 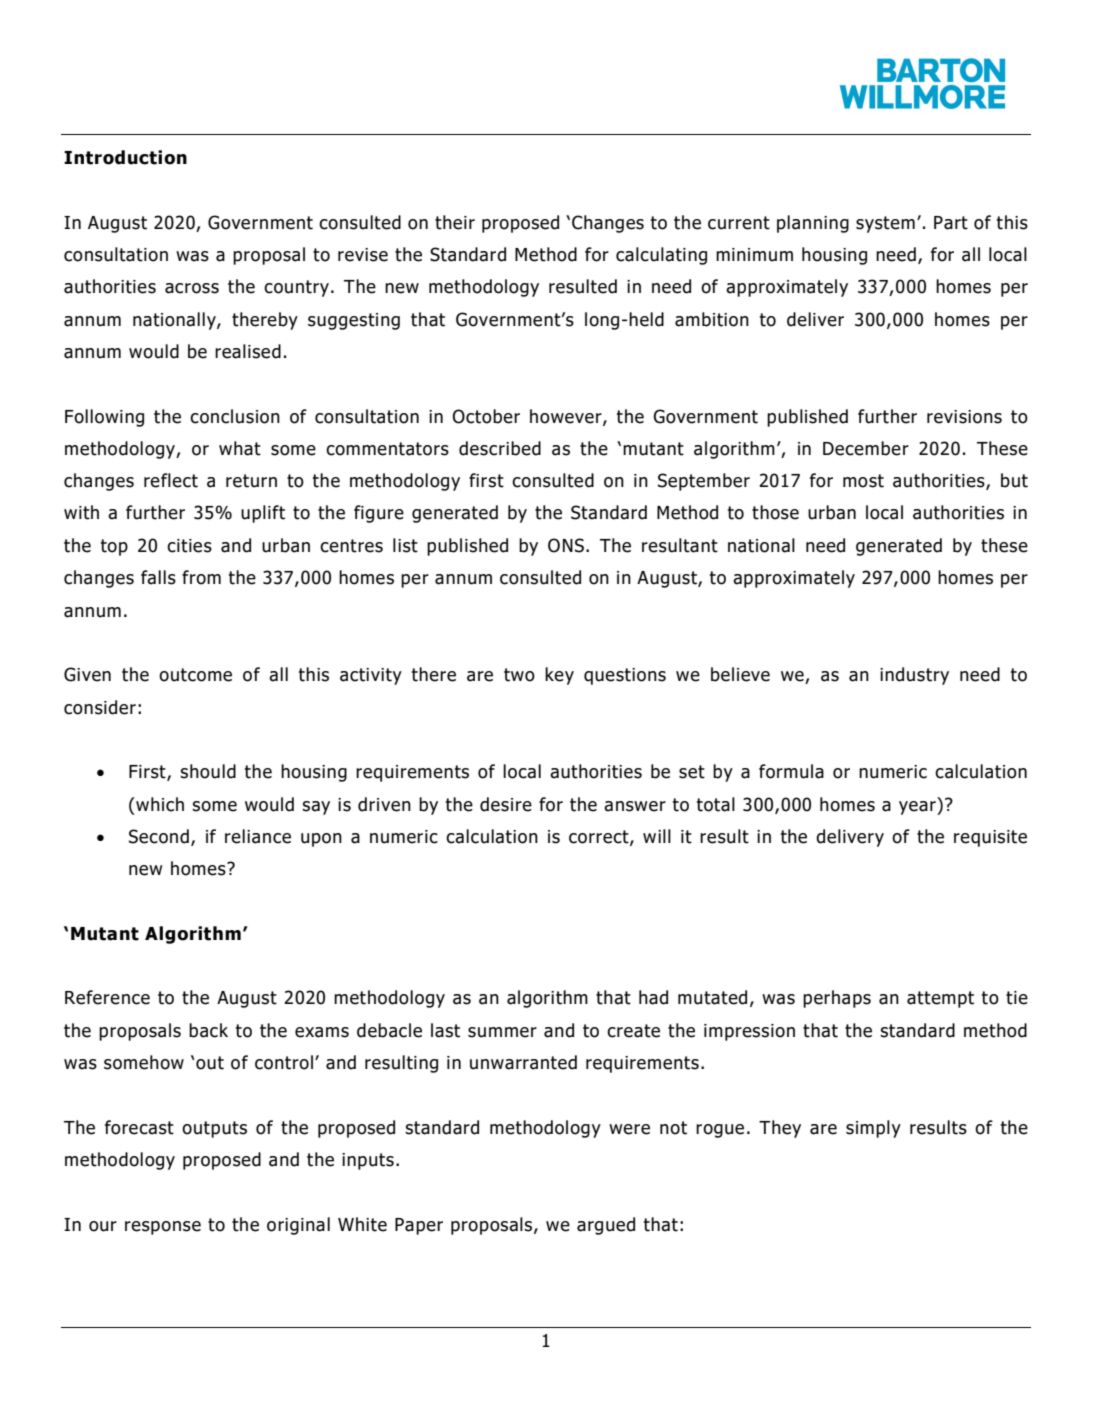 What do you see at coordinates (885, 224) in the document?
I see `system` at bounding box center [885, 224].
